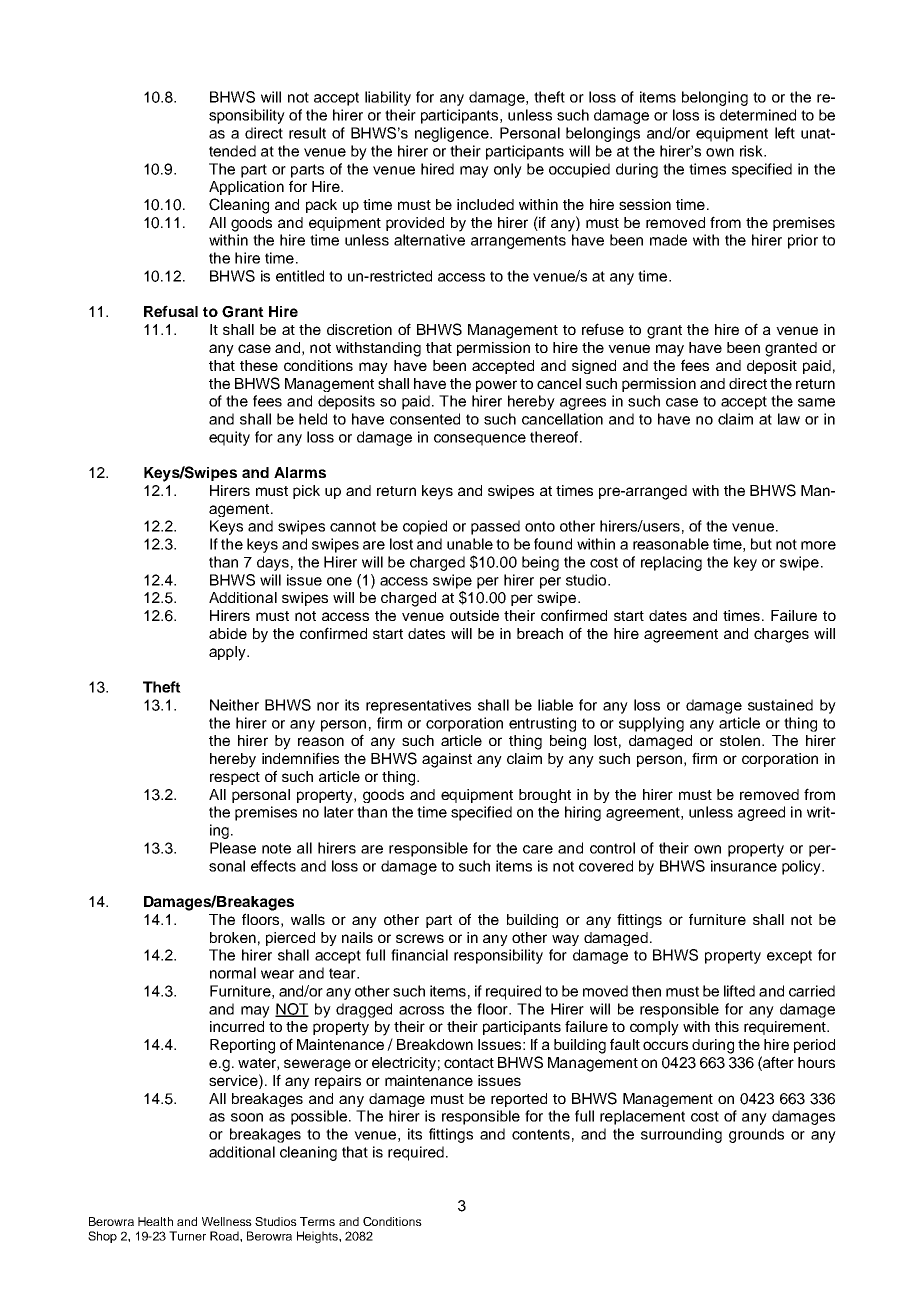 The width and height of the page is (924, 1309). Describe the element at coordinates (233, 937) in the page. I see `broken` at that location.
